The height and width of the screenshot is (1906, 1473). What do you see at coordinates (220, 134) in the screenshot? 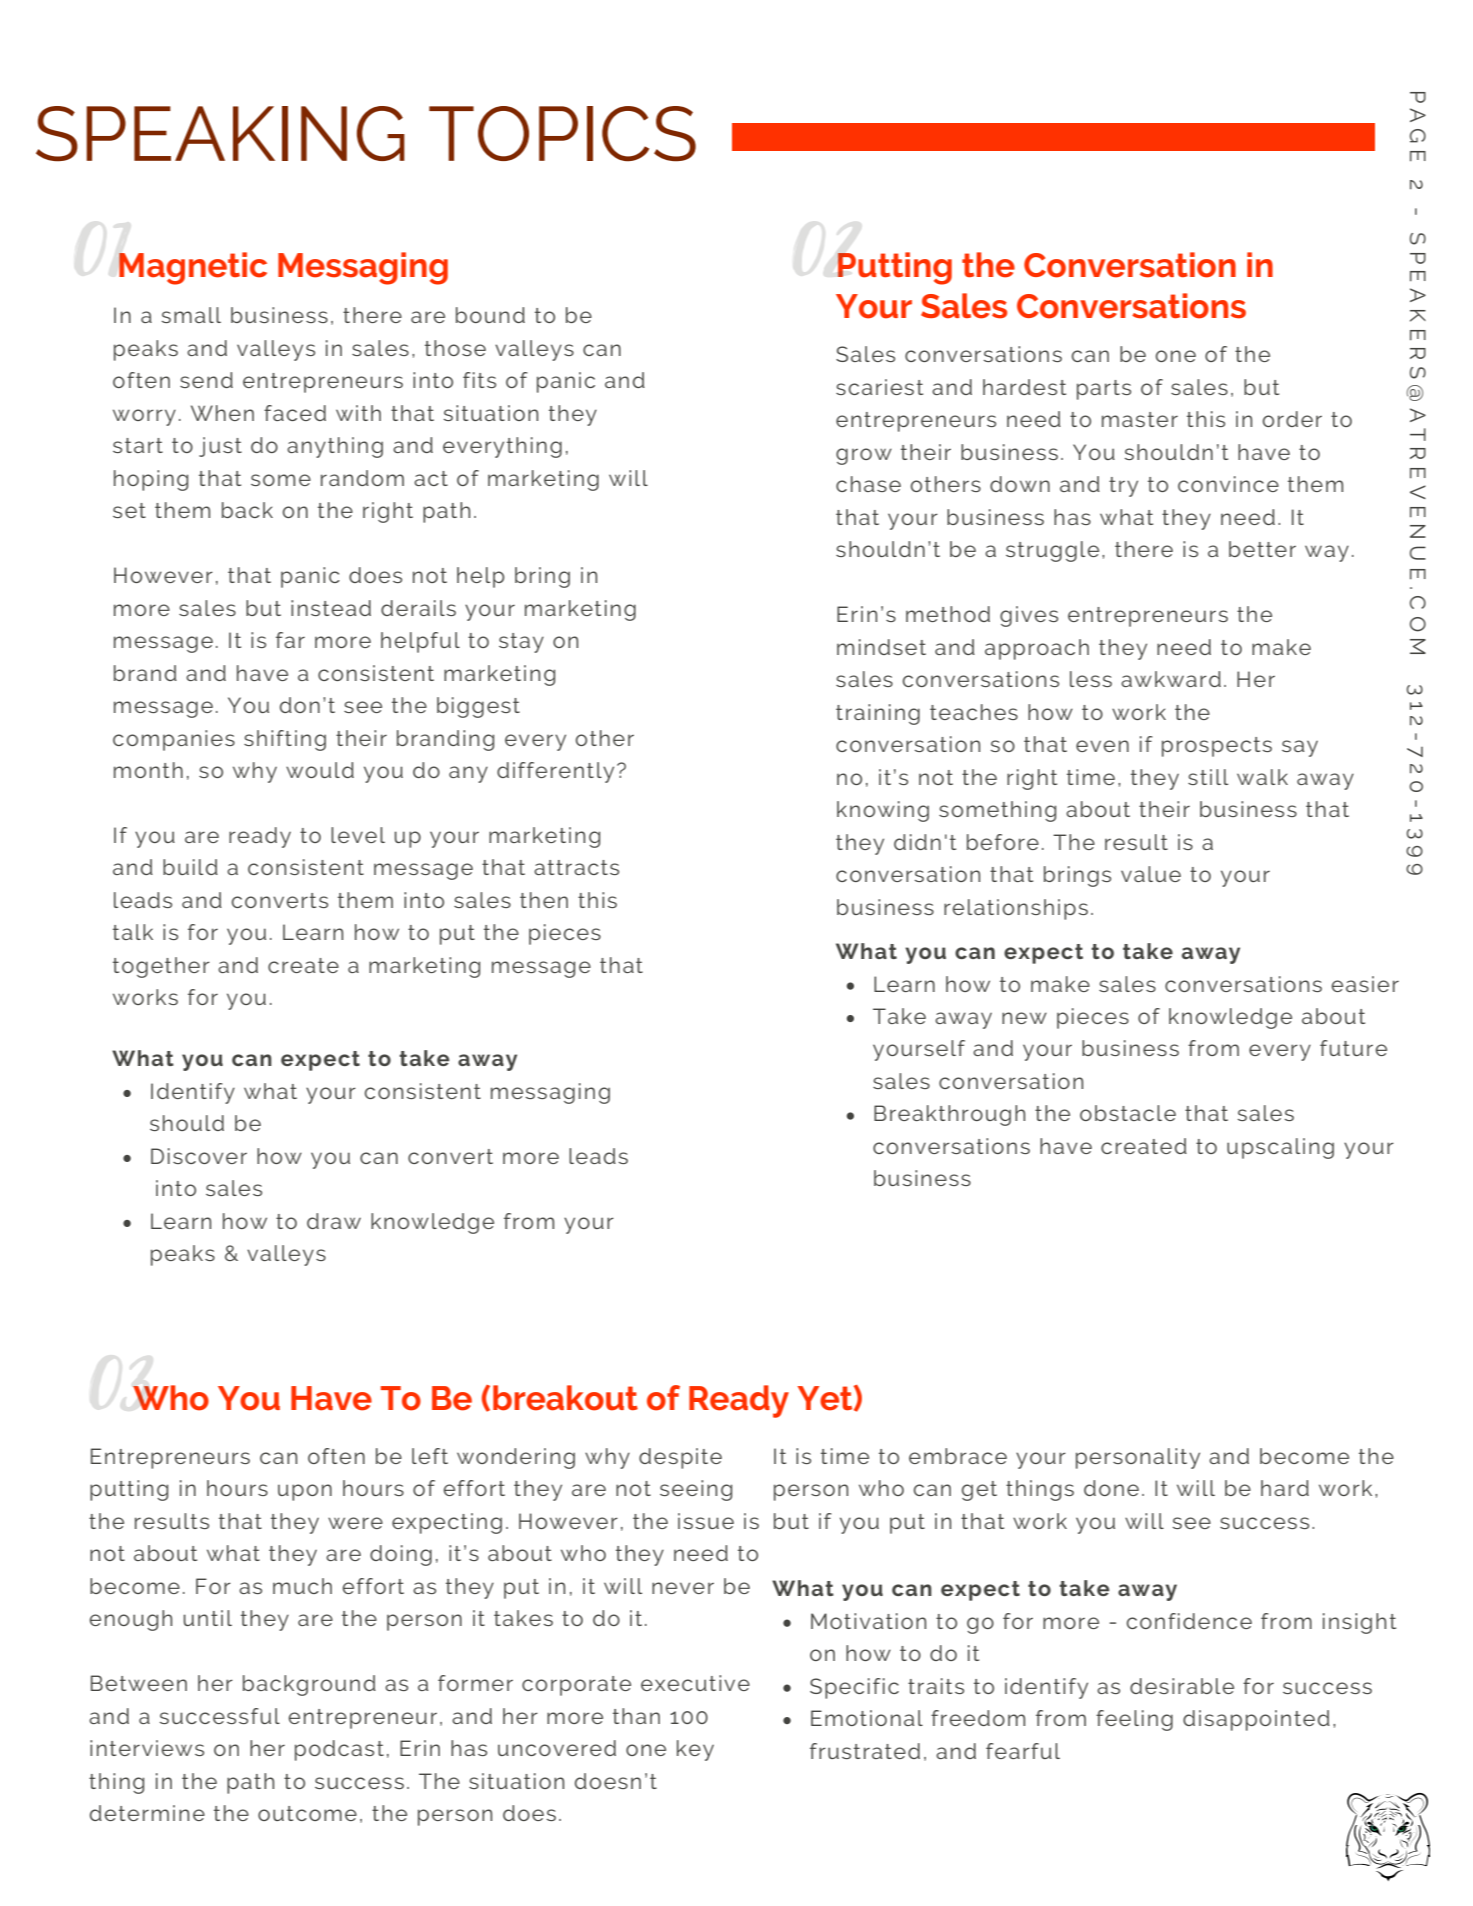
I see `SPEAKING` at bounding box center [220, 134].
